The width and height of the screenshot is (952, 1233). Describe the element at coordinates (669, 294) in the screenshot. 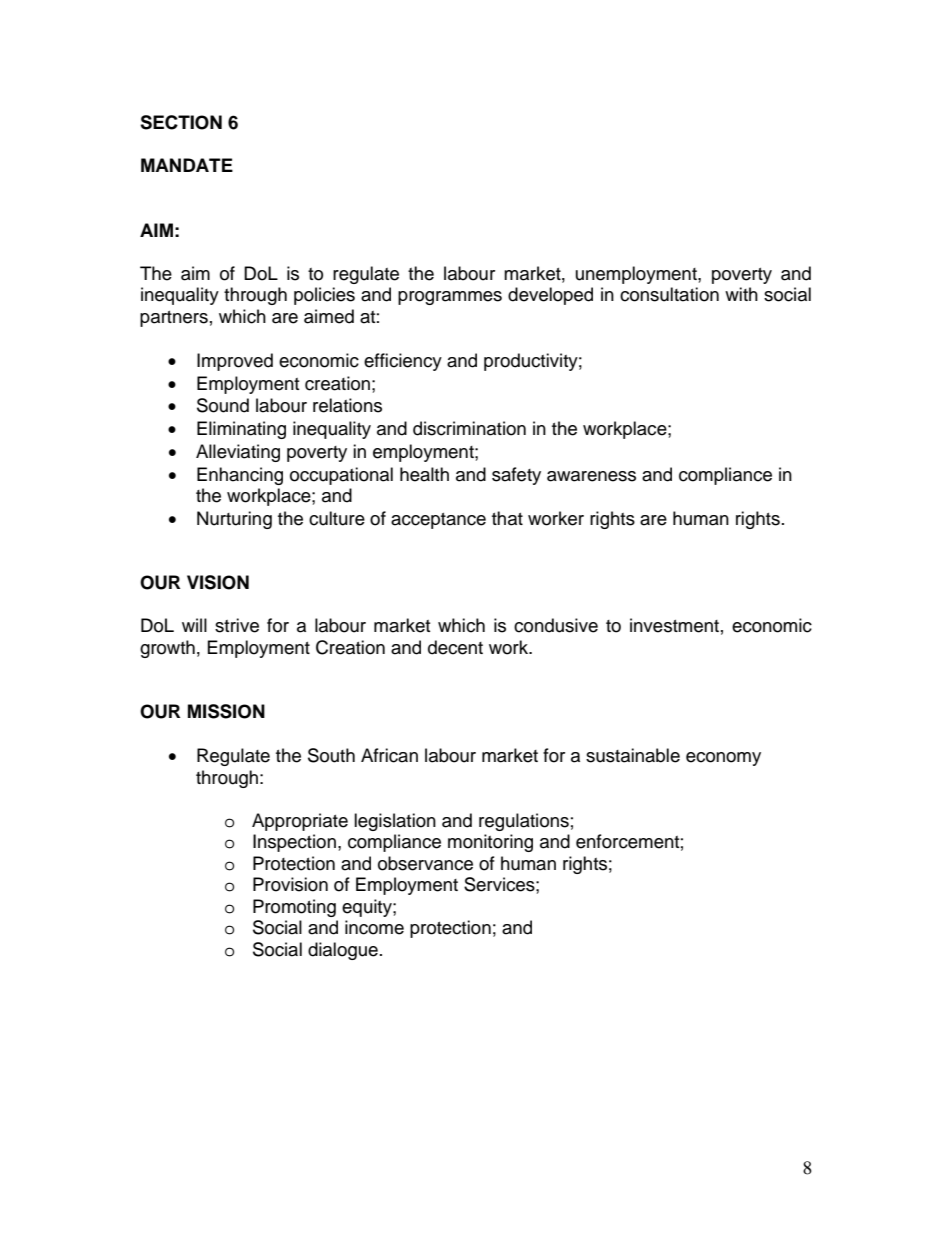

I see `consultation` at that location.
